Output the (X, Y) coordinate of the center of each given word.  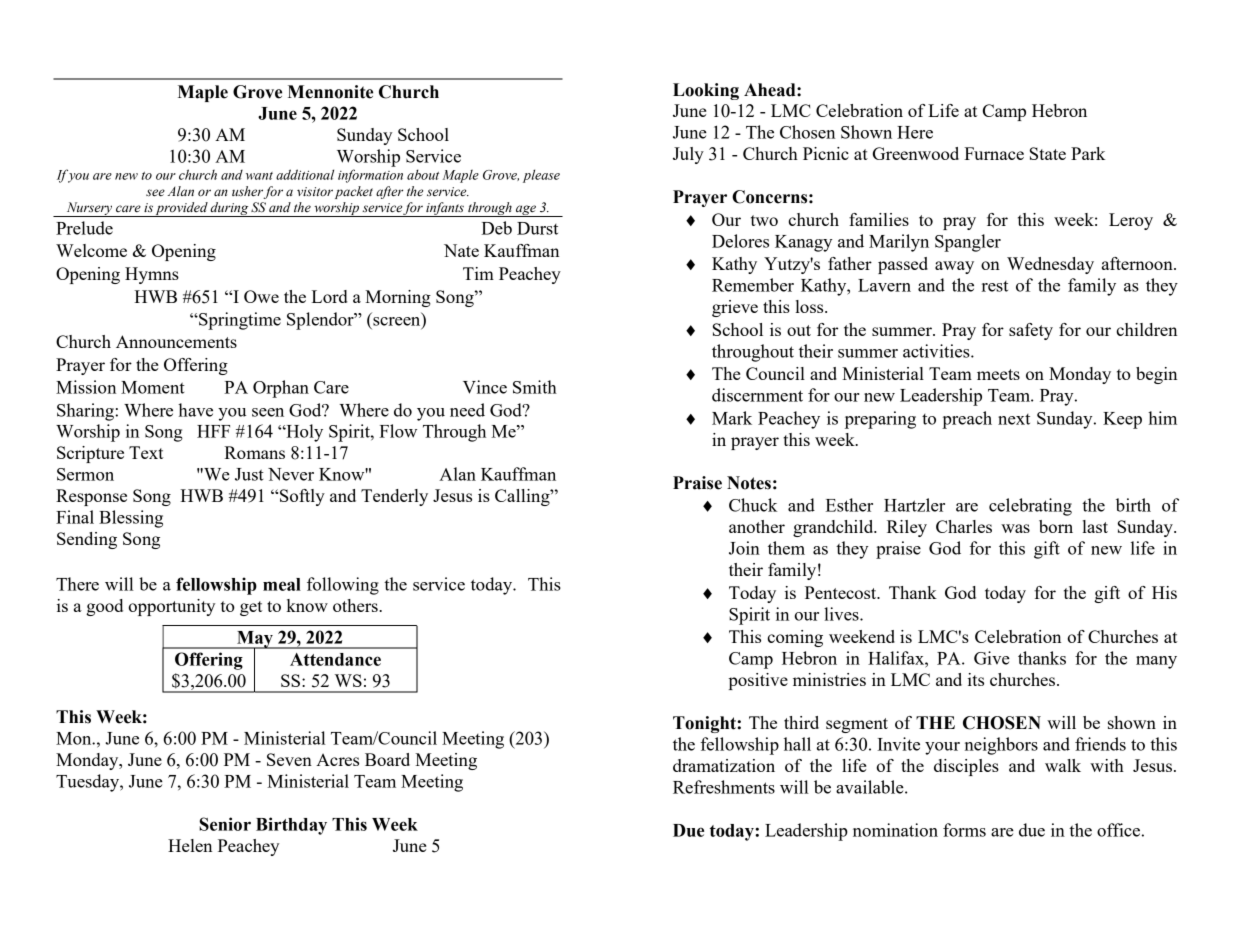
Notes (749, 483)
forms (964, 830)
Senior (225, 824)
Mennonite (330, 92)
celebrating (1030, 507)
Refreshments (724, 787)
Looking (706, 91)
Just (249, 474)
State (1048, 153)
